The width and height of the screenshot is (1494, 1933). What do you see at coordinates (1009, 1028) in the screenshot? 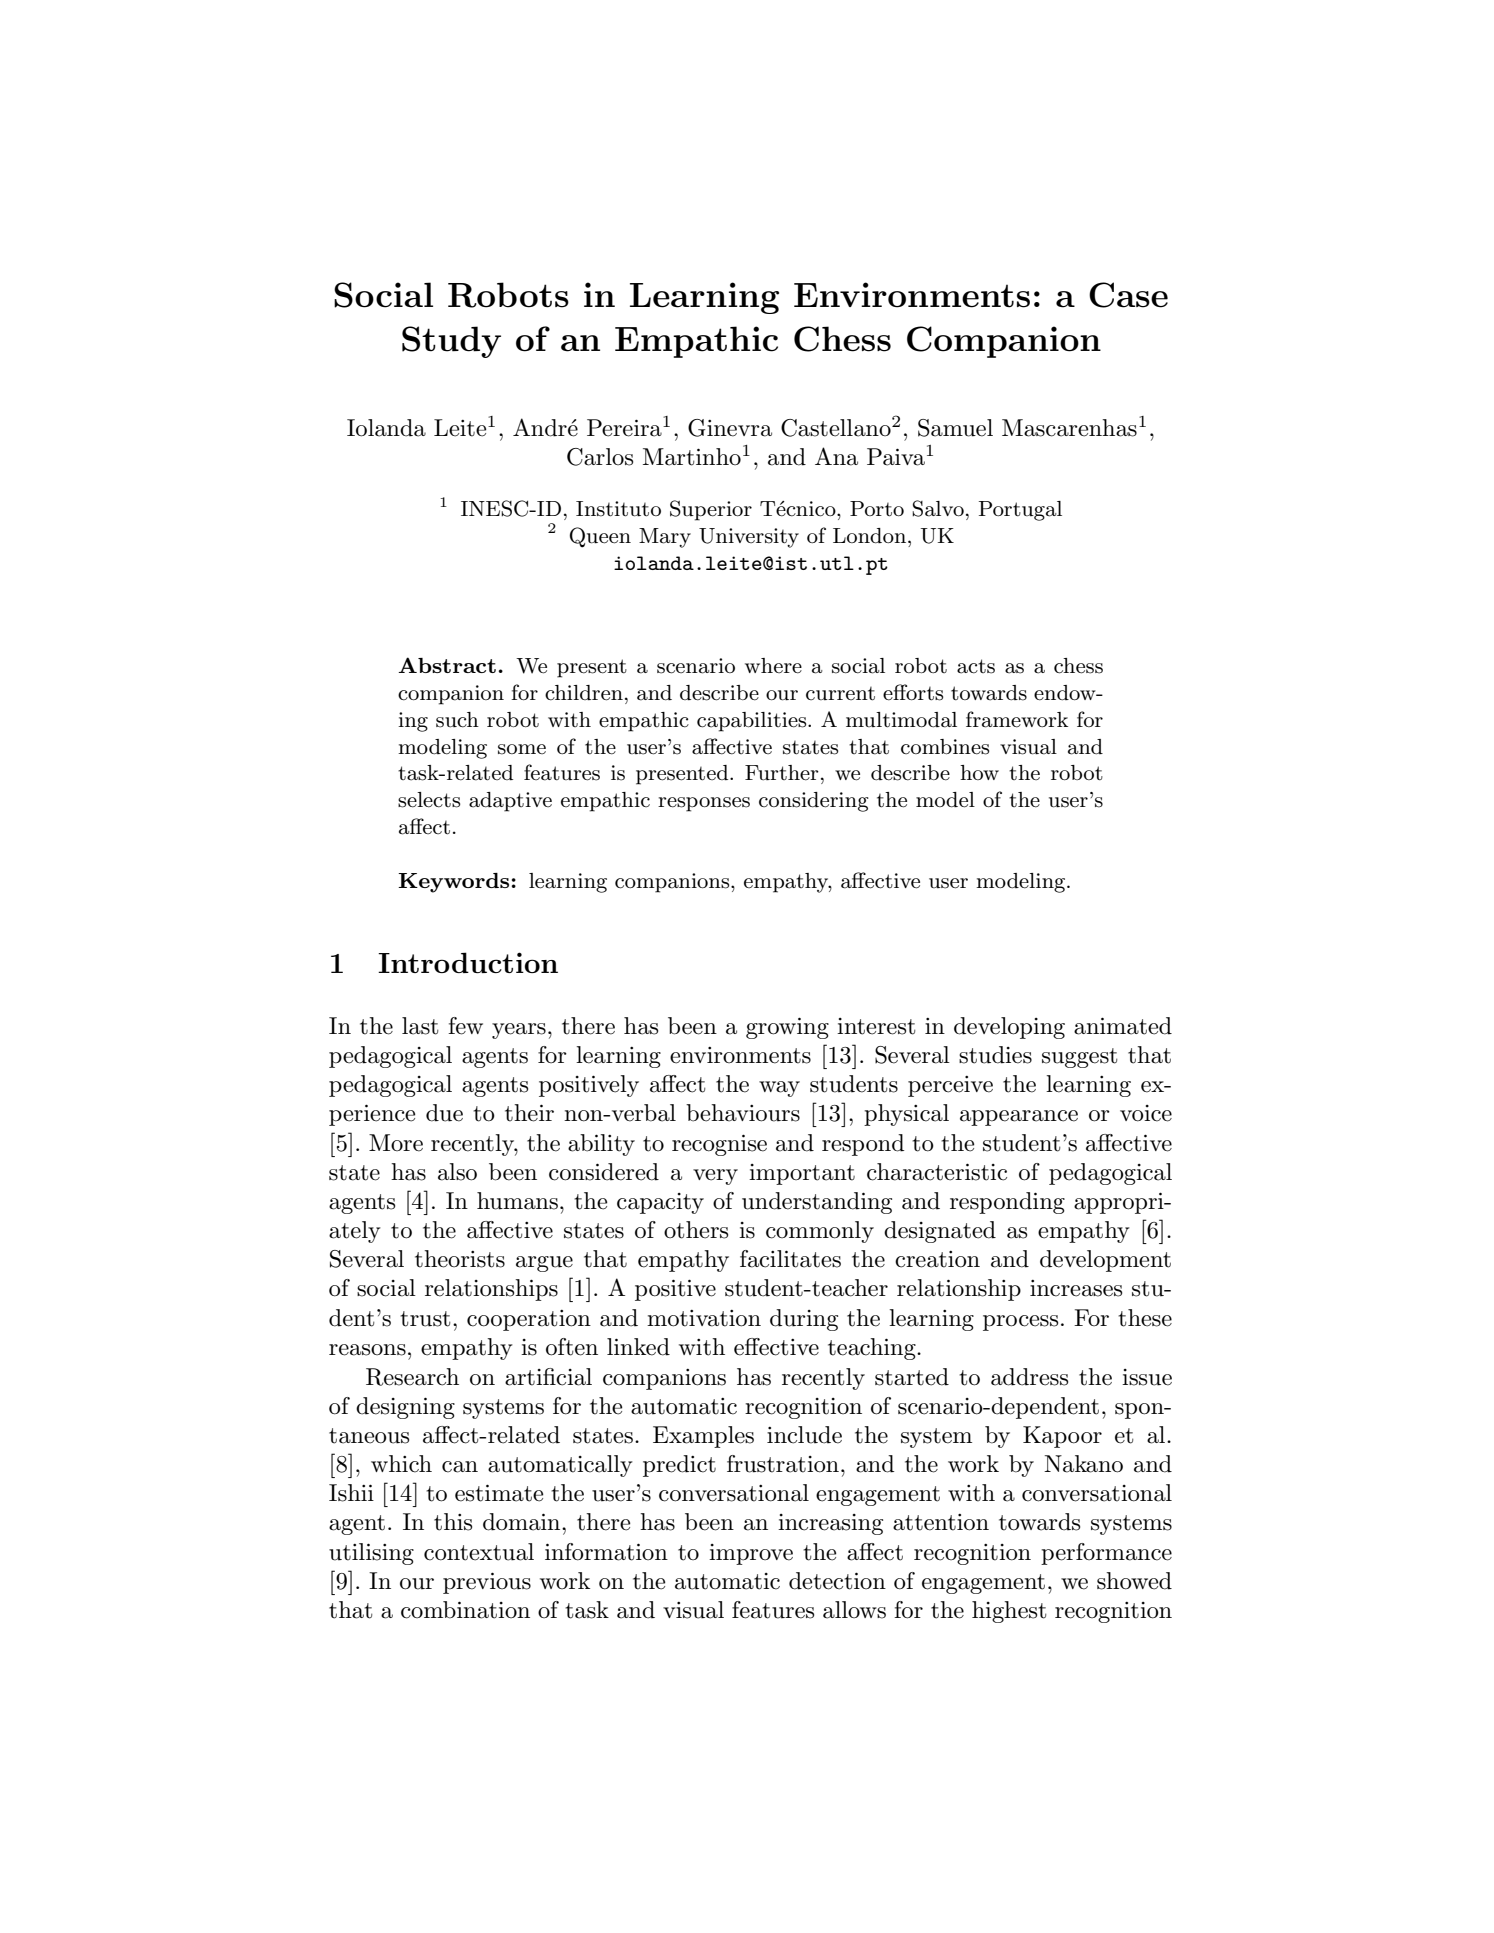
I see `developing` at bounding box center [1009, 1028].
